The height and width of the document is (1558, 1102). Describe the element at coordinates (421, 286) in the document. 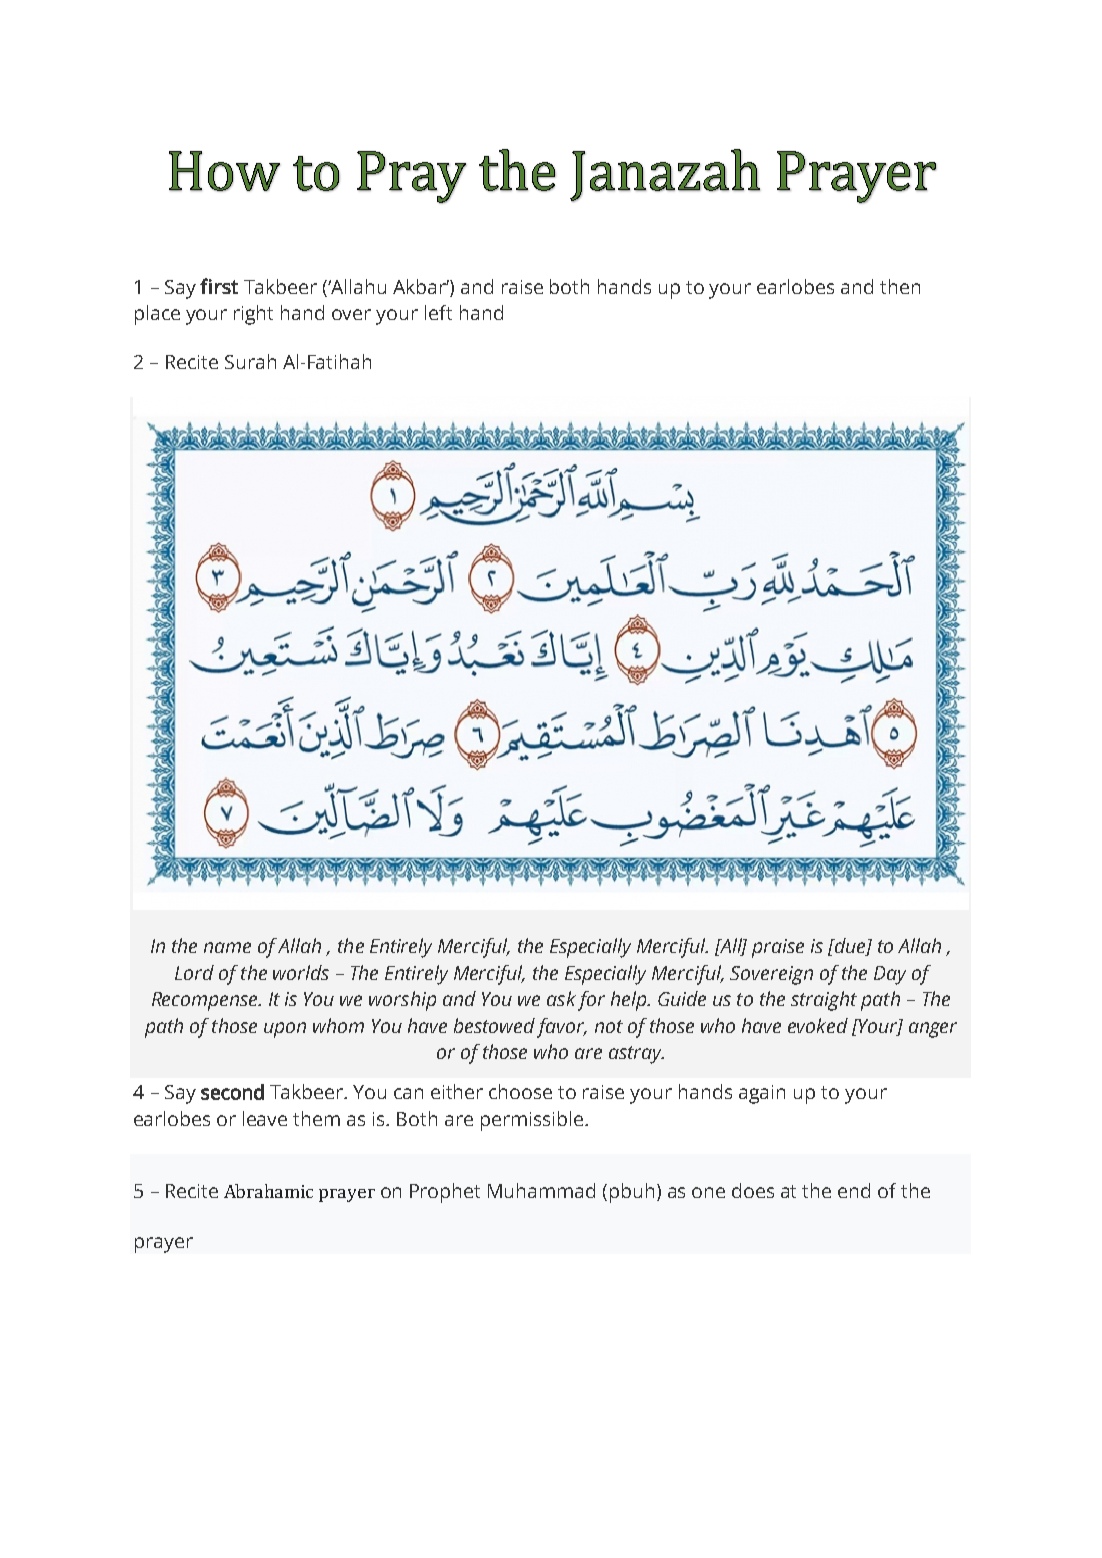

I see `Akbar` at that location.
